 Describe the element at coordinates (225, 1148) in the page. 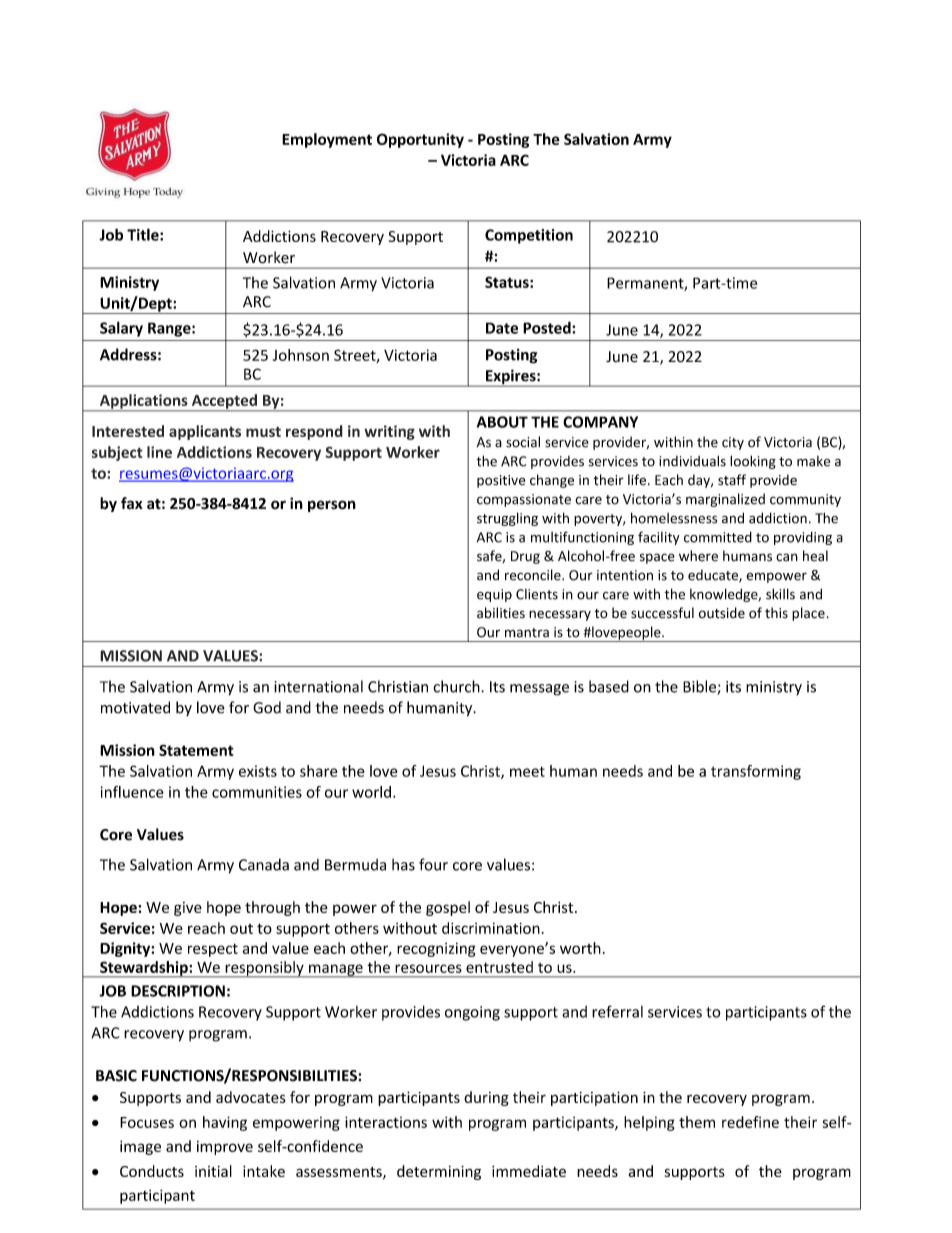

I see `improve` at that location.
